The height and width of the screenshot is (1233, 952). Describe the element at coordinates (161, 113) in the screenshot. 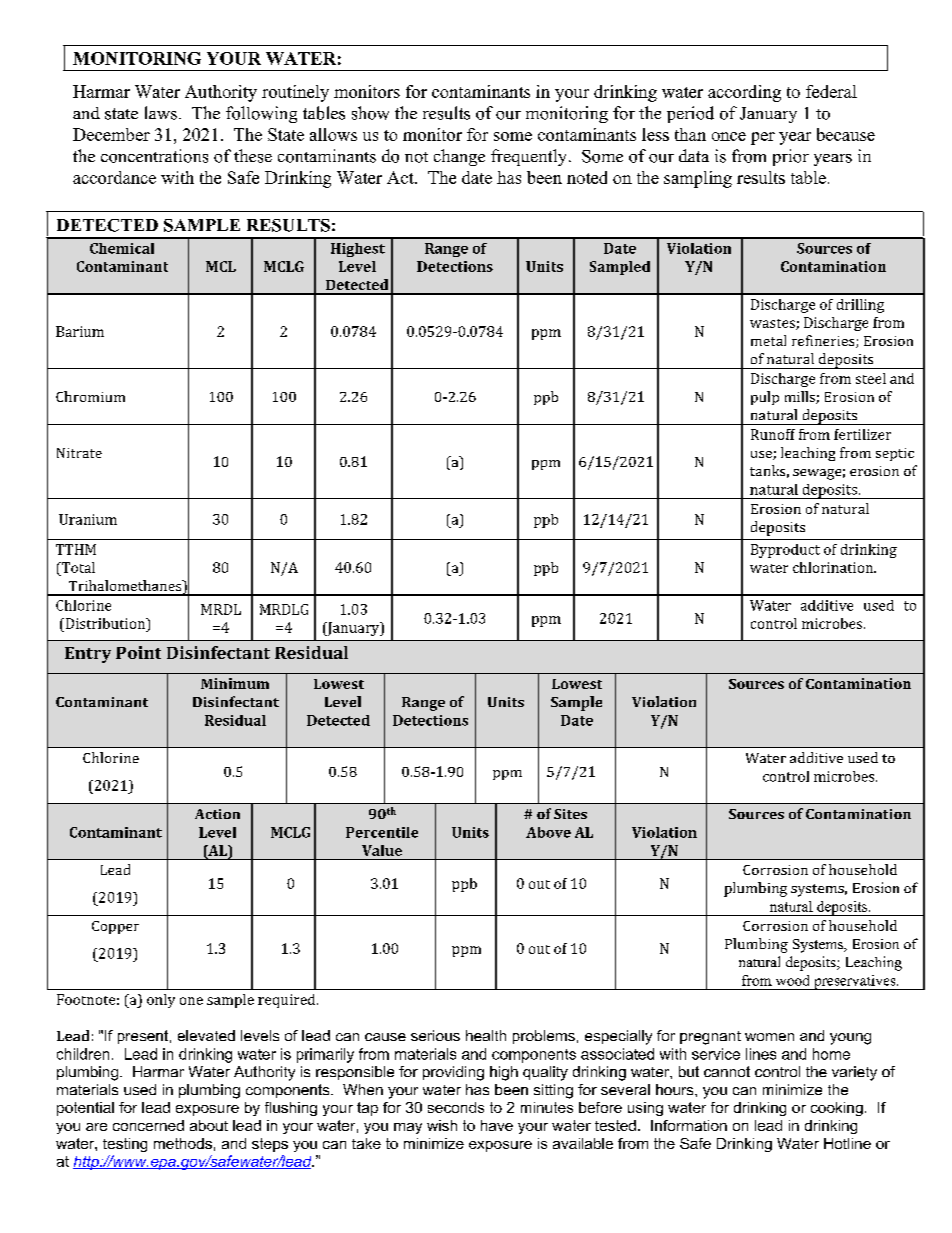

I see `laws` at that location.
